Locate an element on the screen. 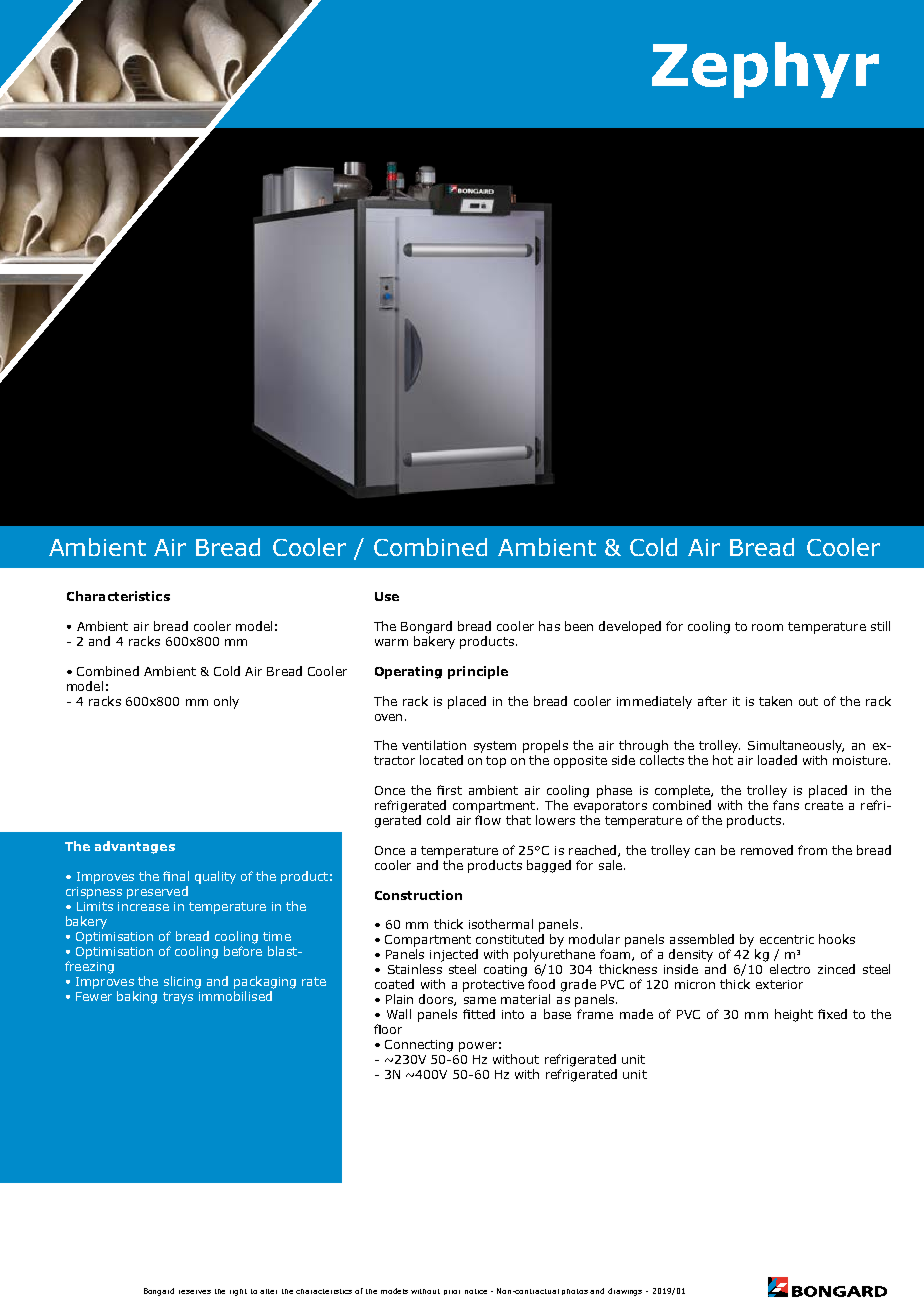 The height and width of the screenshot is (1308, 924). Zephyr is located at coordinates (765, 70).
